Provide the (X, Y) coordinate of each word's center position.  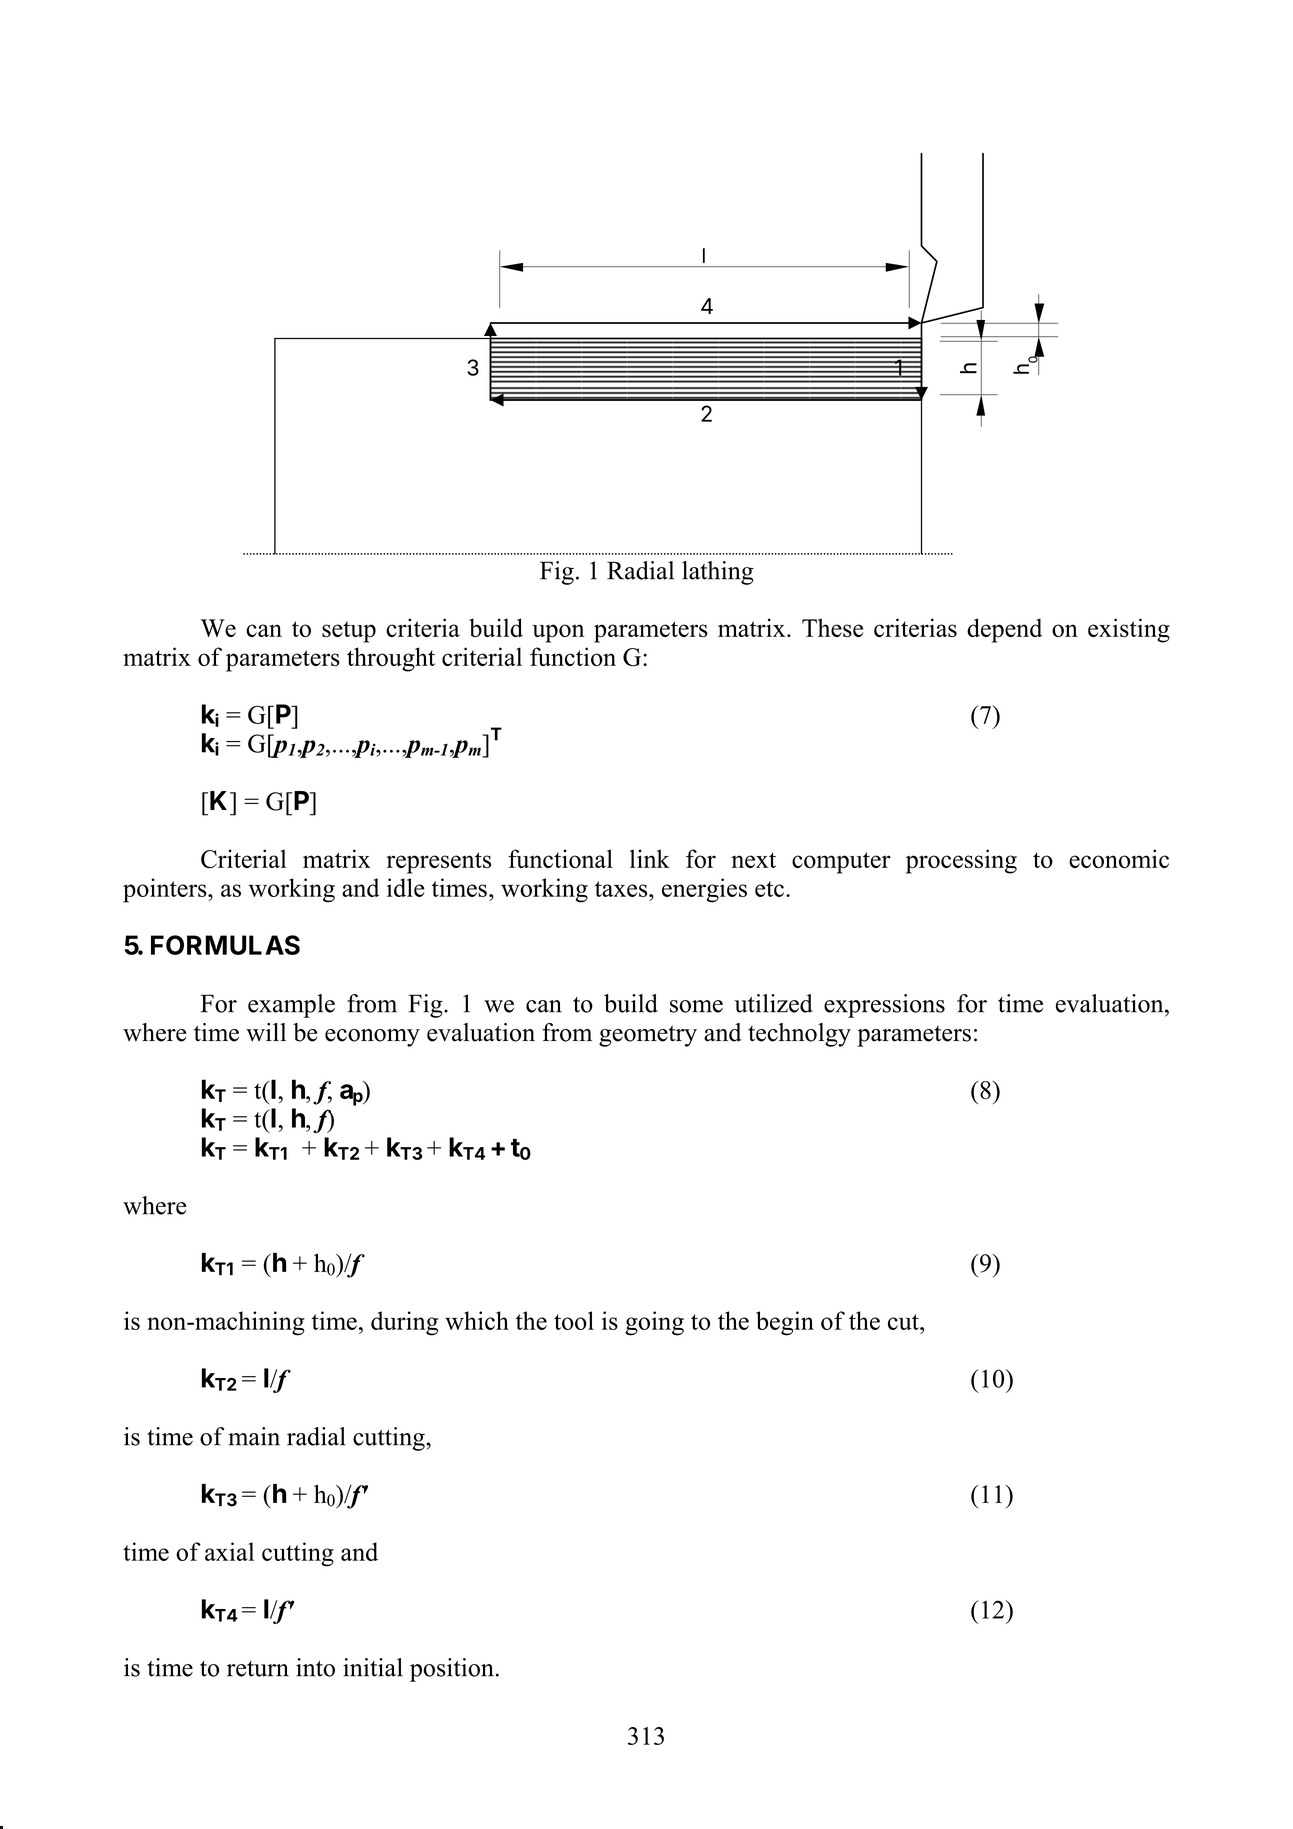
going (654, 1323)
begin (785, 1323)
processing (961, 861)
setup (349, 632)
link (650, 858)
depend (1004, 630)
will (266, 1032)
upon (558, 633)
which (477, 1320)
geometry (648, 1036)
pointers (166, 890)
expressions (884, 1006)
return (258, 1669)
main (254, 1436)
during (404, 1323)
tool (574, 1320)
